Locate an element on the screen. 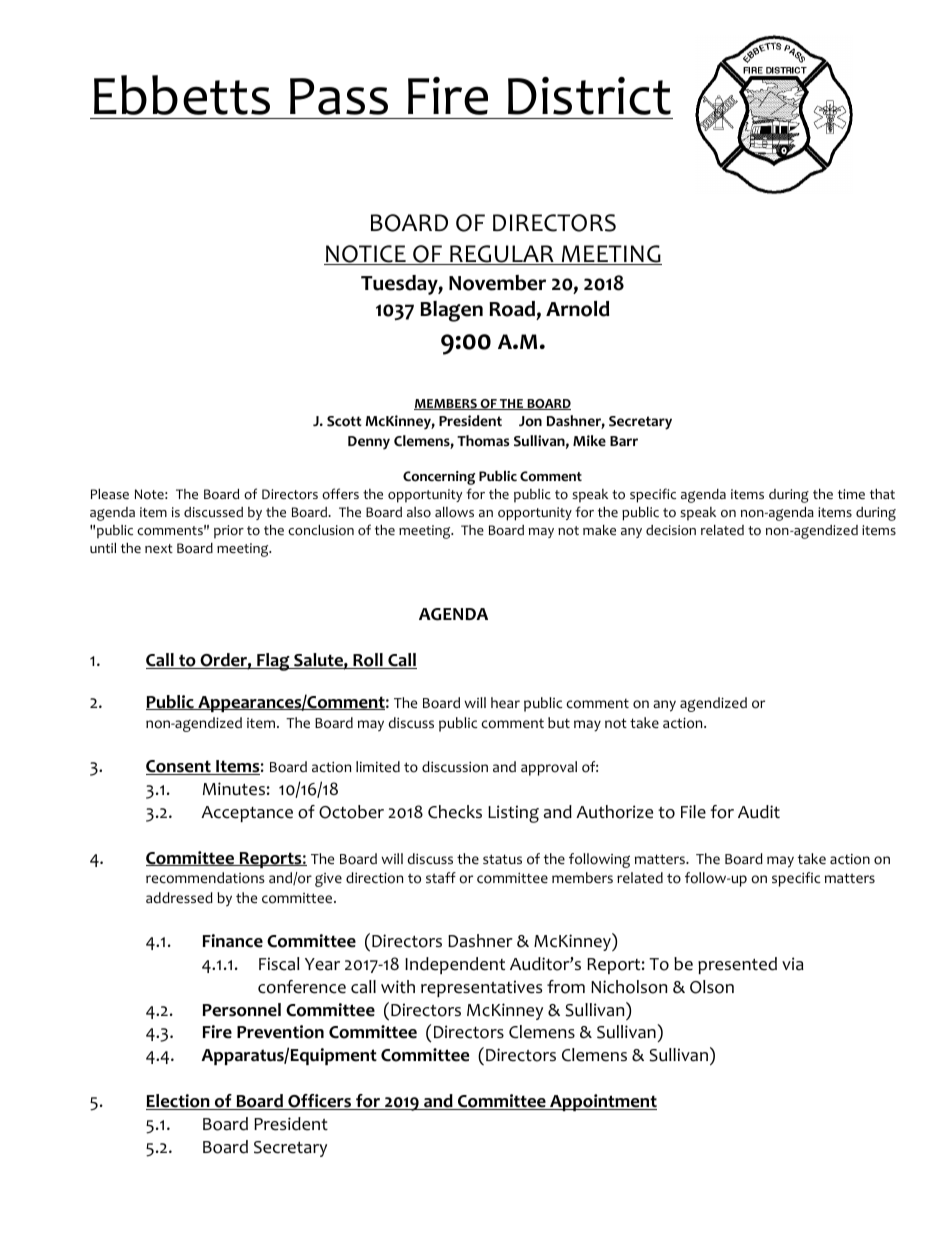  District is located at coordinates (589, 96).
